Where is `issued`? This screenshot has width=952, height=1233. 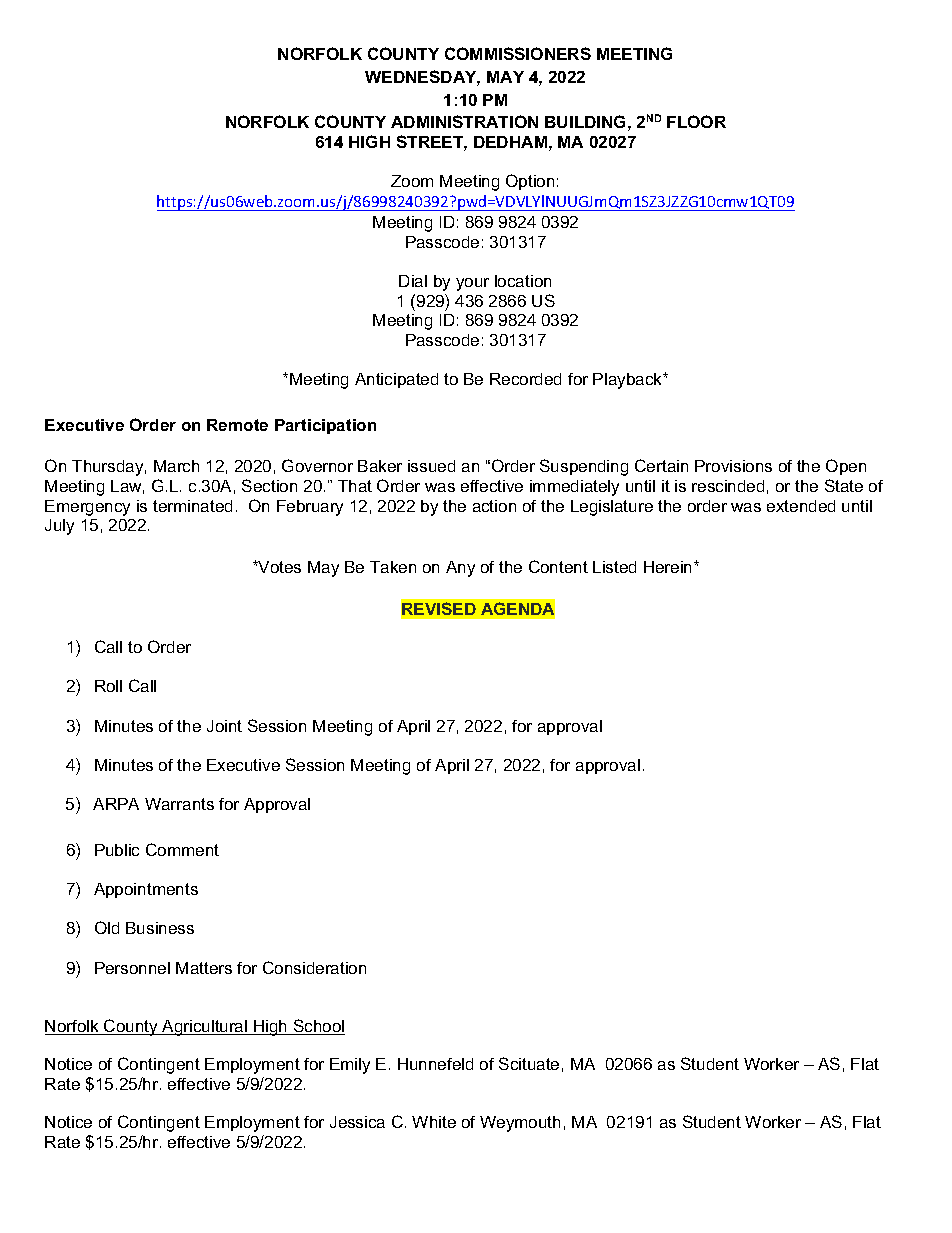 issued is located at coordinates (431, 466).
